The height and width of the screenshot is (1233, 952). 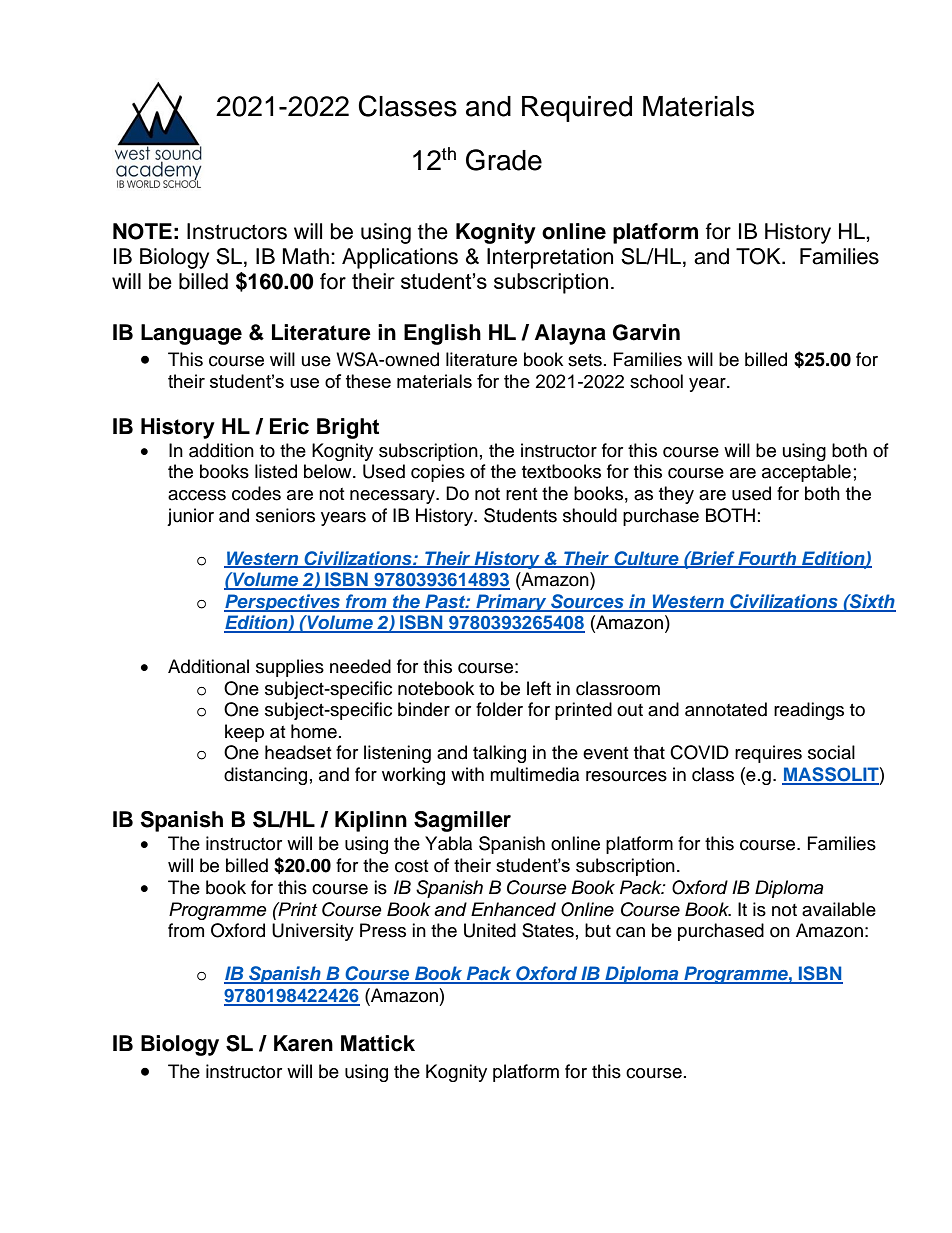 I want to click on Math, so click(x=305, y=256).
